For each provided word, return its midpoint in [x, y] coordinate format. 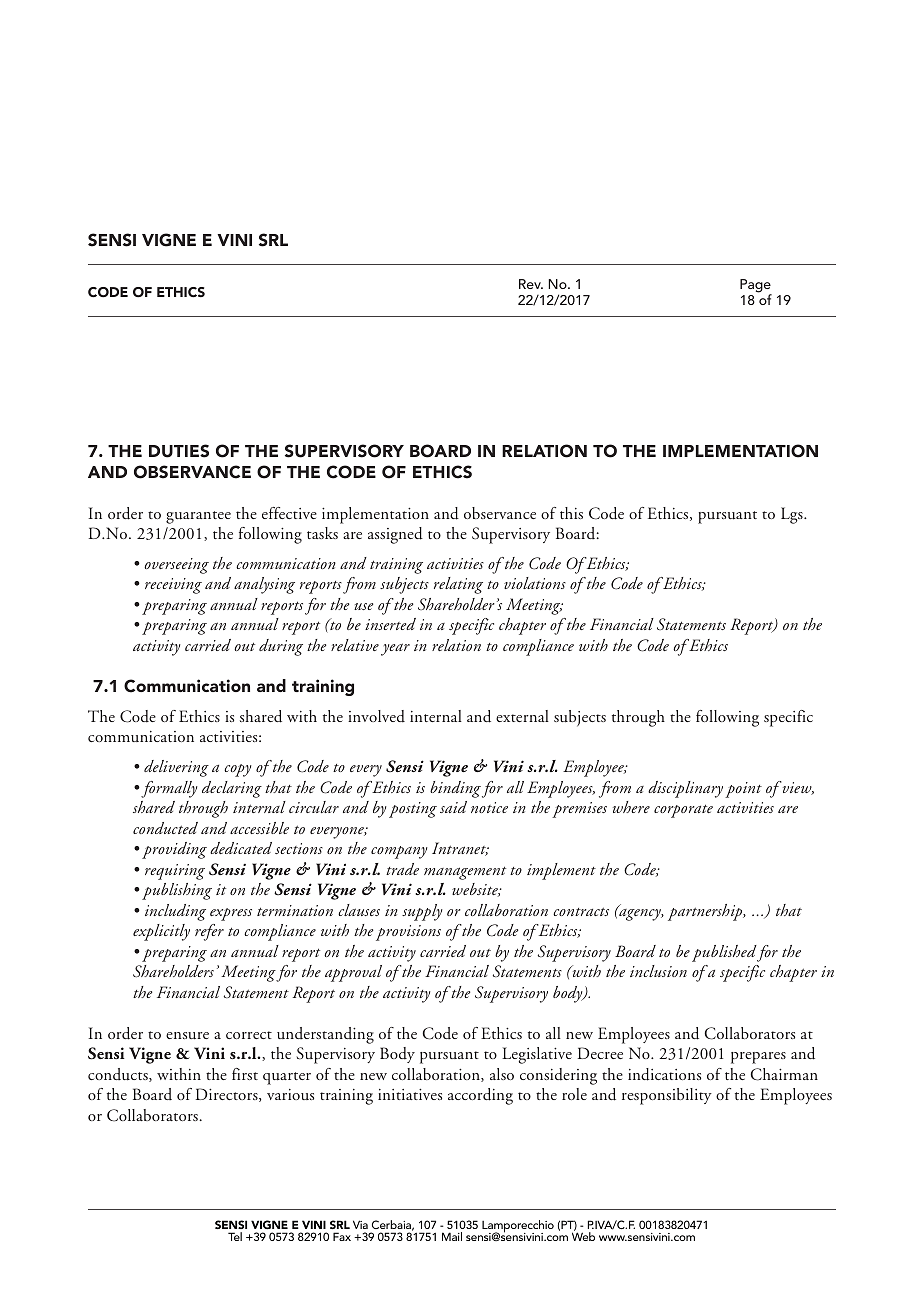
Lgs [793, 515]
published [724, 953]
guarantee [198, 517]
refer [209, 932]
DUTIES [179, 451]
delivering [176, 768]
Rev [531, 284]
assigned [395, 535]
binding [455, 789]
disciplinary [685, 789]
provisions [408, 933]
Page [756, 287]
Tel [235, 1236]
